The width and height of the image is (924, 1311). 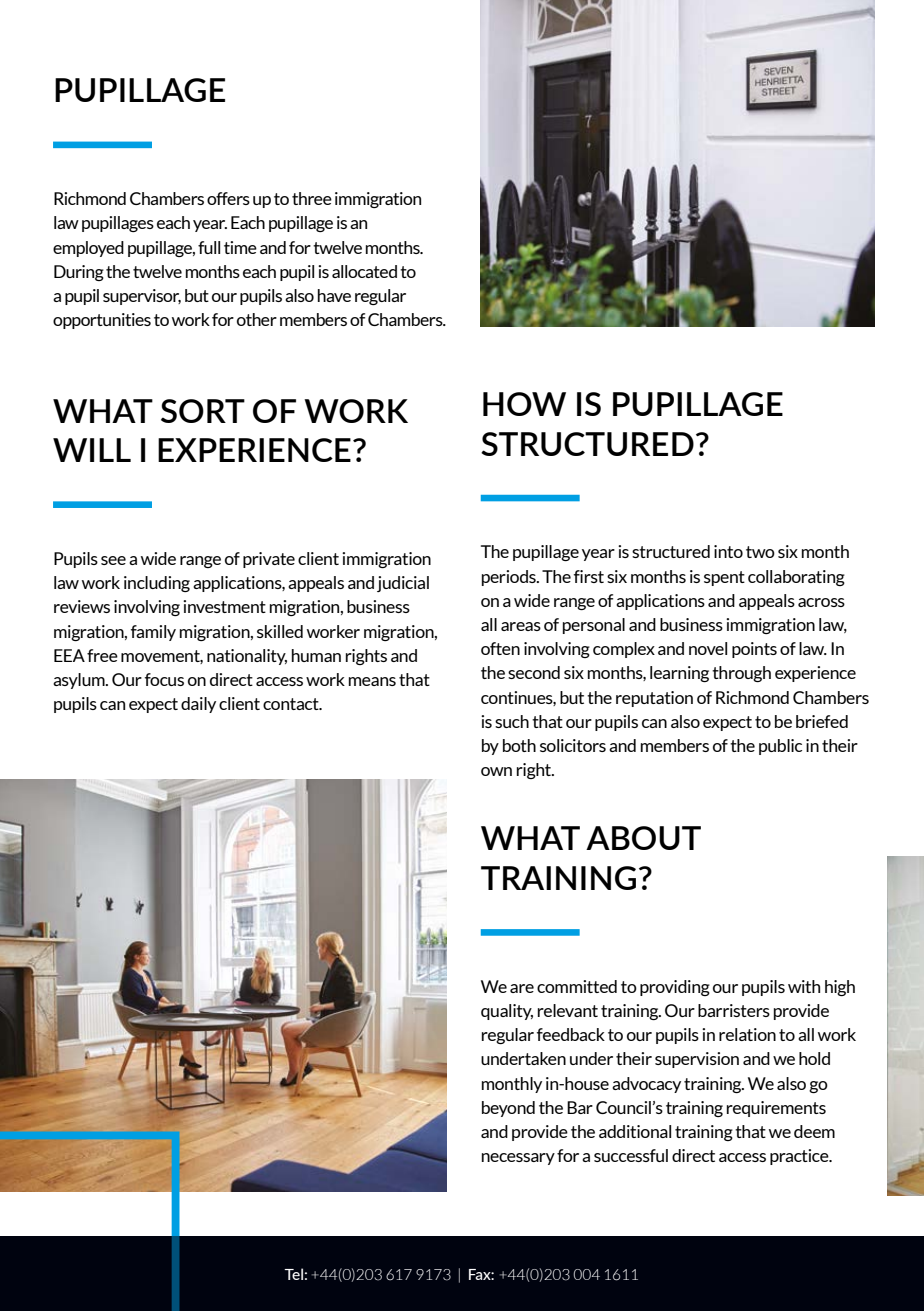 I want to click on Tel, so click(x=293, y=1274).
